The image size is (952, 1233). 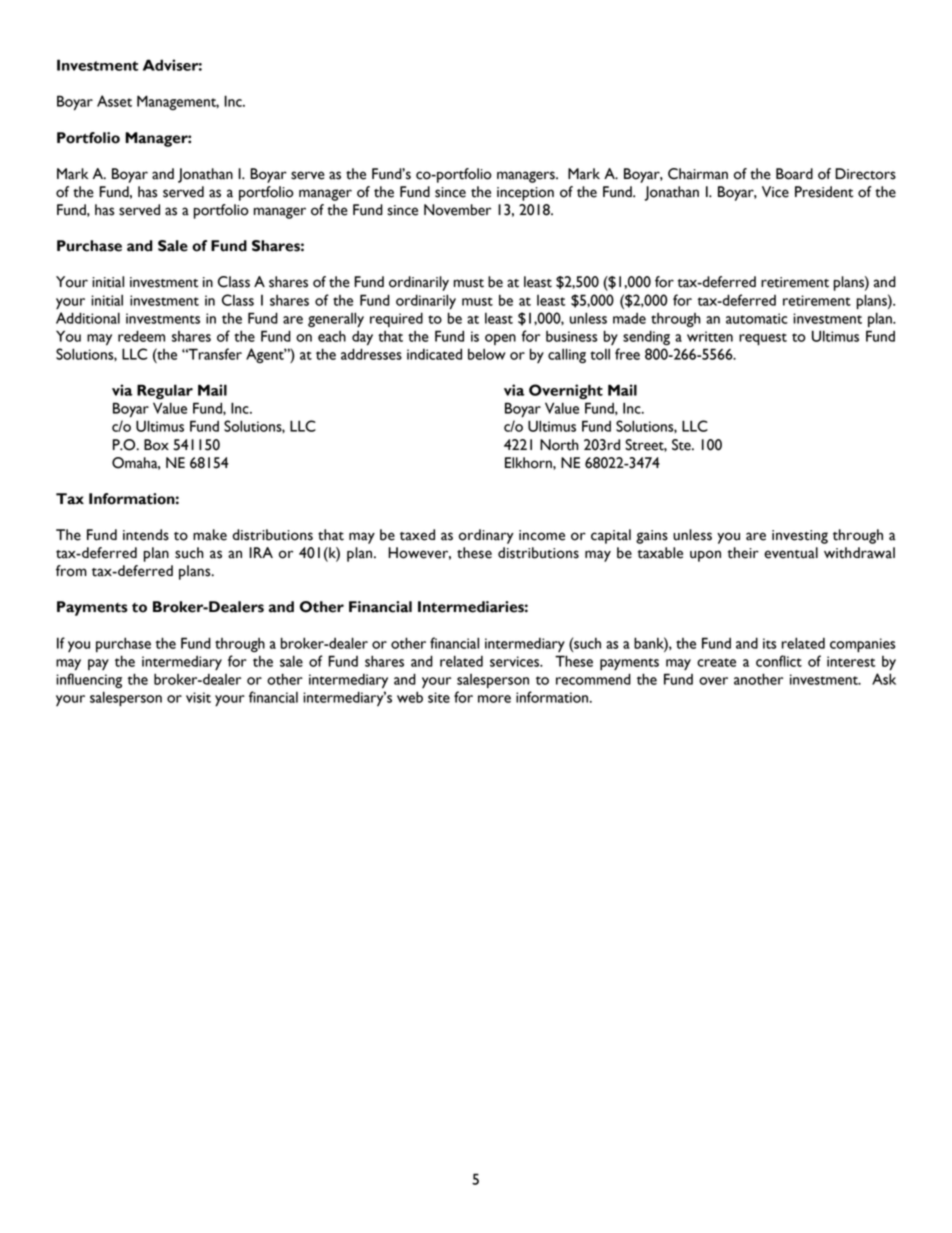 I want to click on redeem, so click(x=141, y=336).
